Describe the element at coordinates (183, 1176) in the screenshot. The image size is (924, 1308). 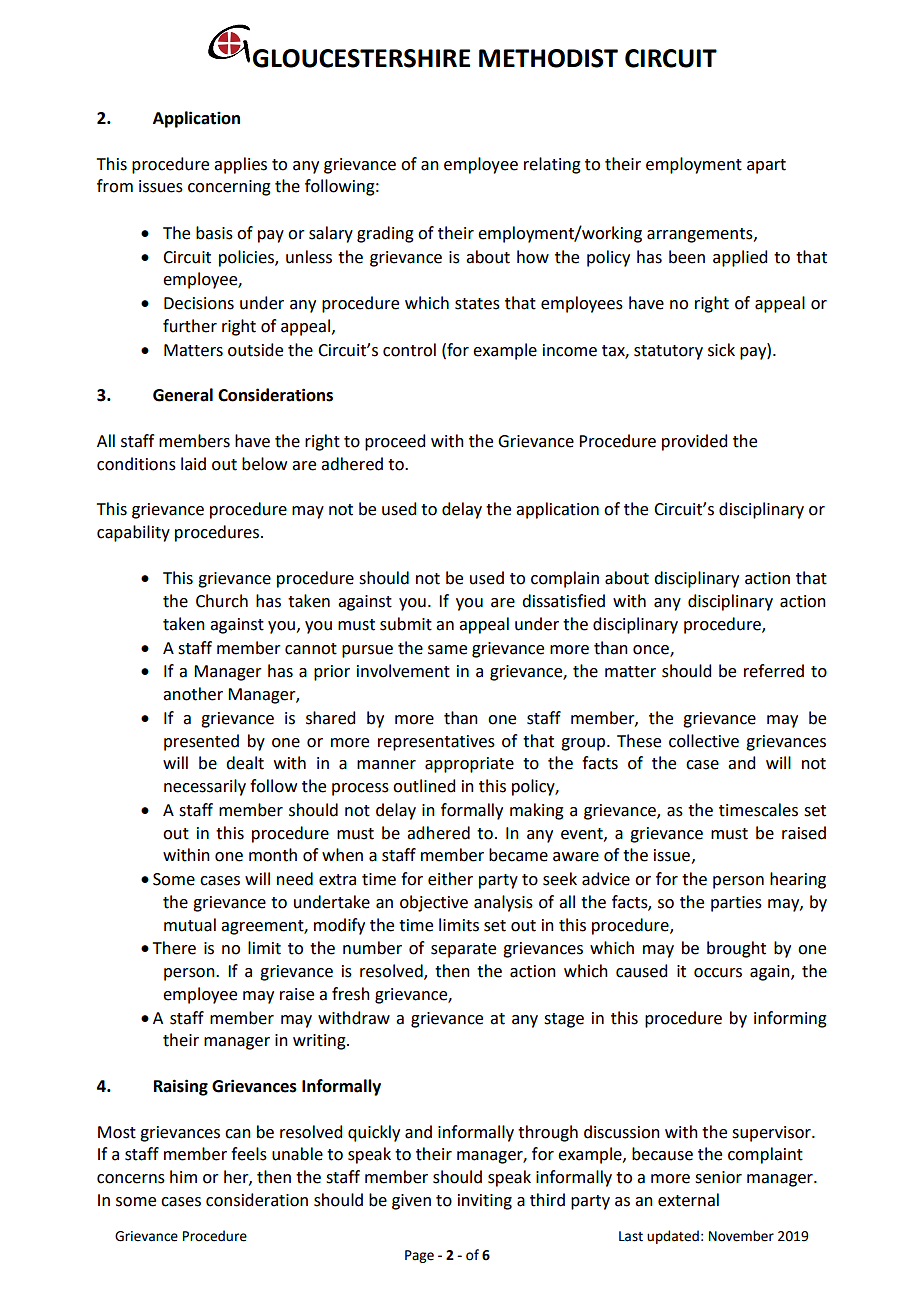
I see `him` at that location.
